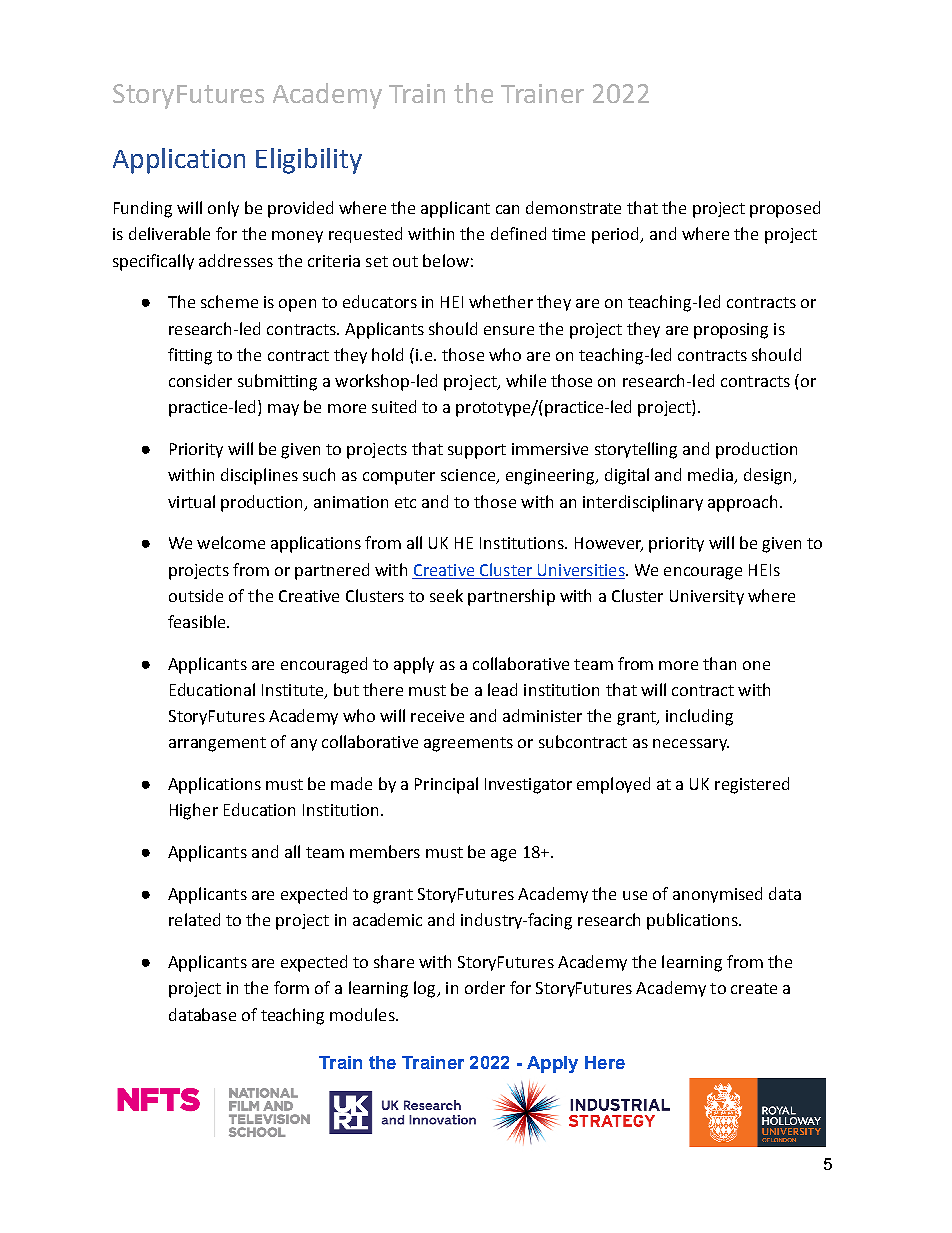  What do you see at coordinates (707, 597) in the screenshot?
I see `University` at bounding box center [707, 597].
